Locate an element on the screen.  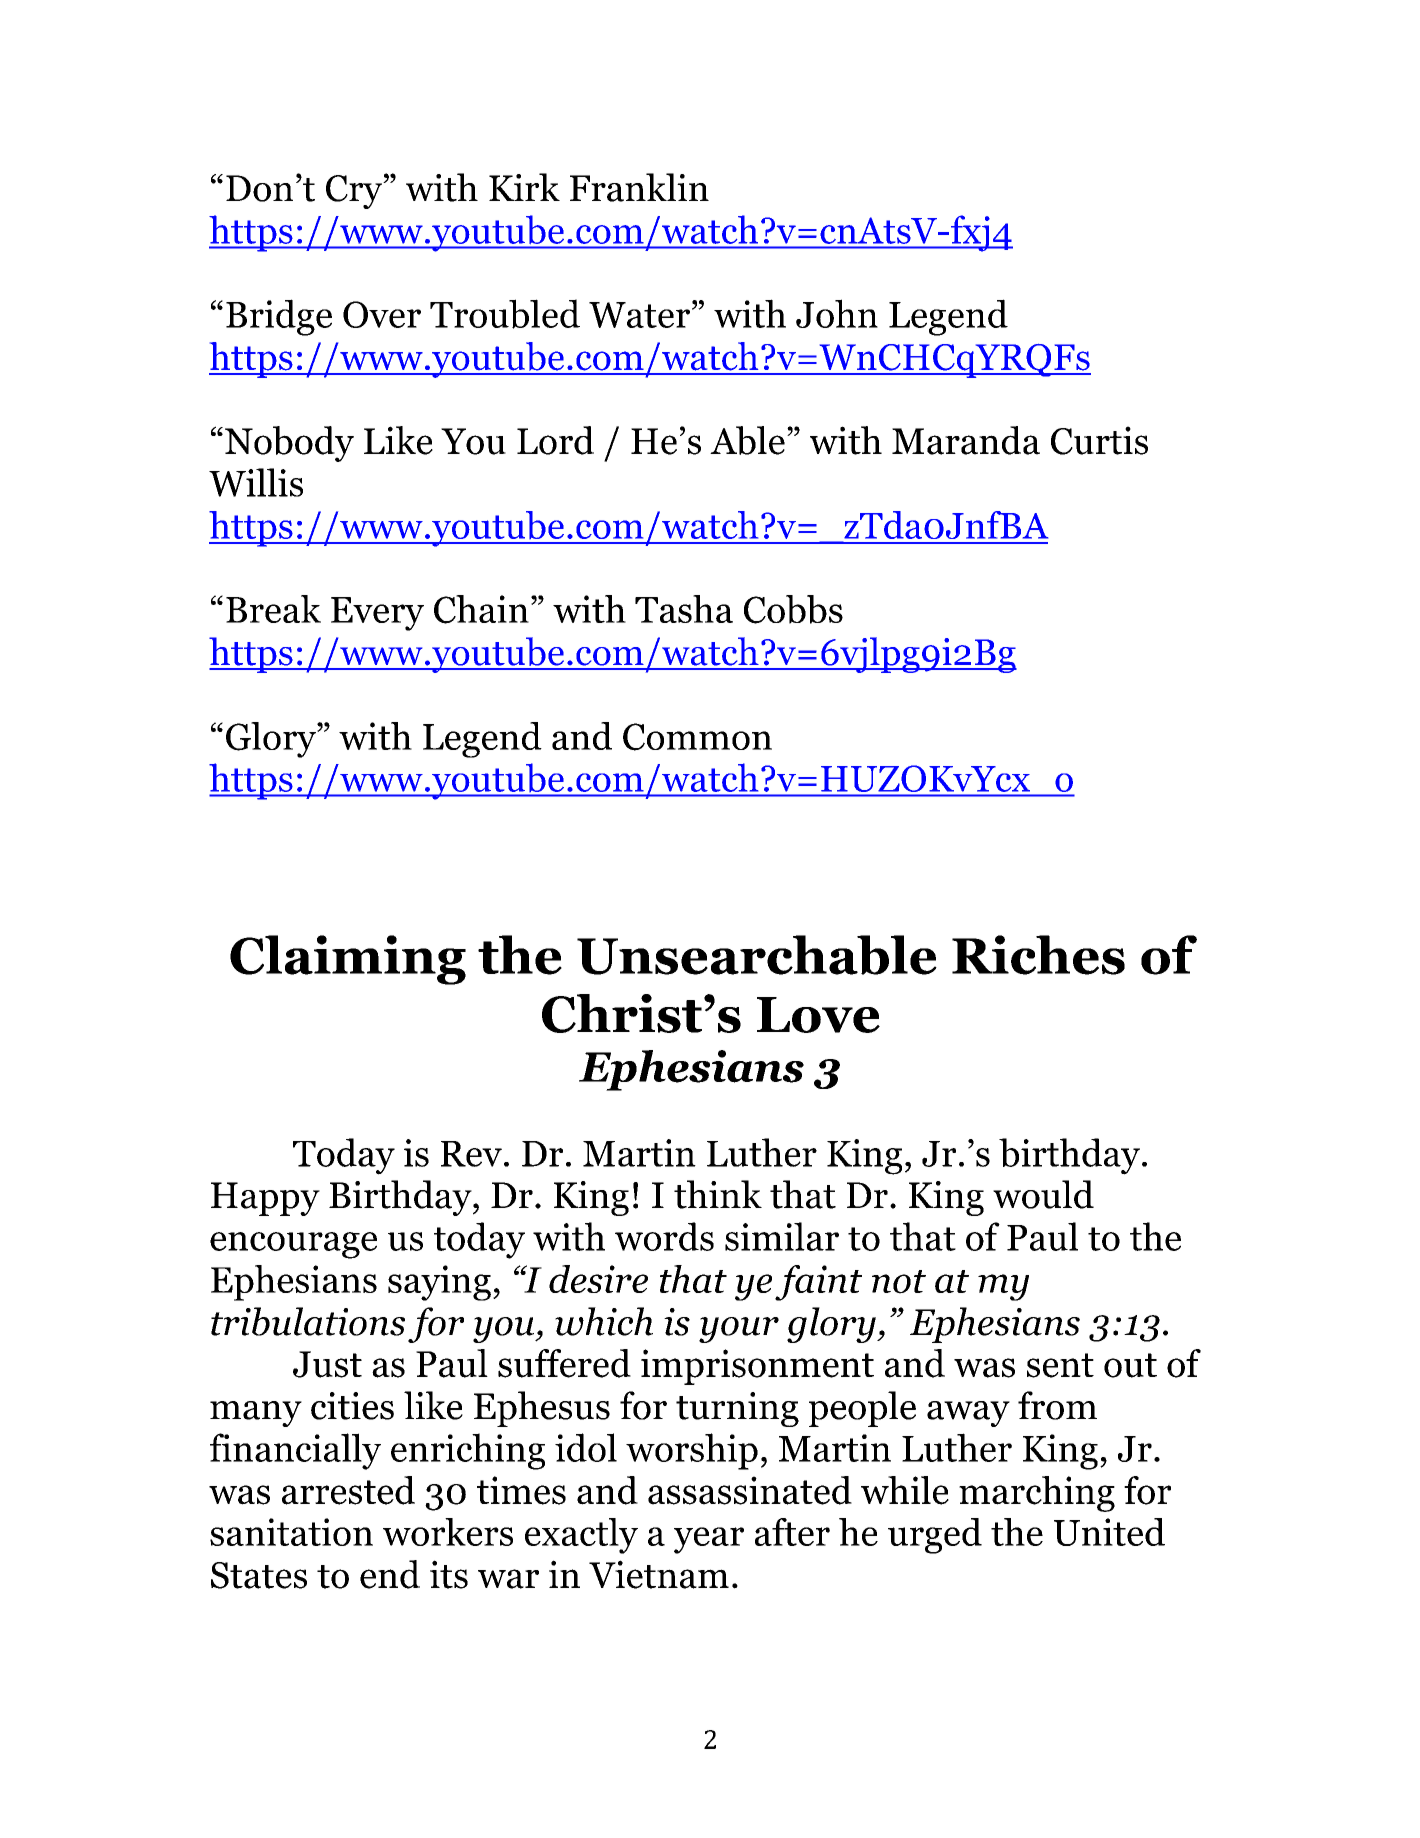
Curtis is located at coordinates (1099, 440).
